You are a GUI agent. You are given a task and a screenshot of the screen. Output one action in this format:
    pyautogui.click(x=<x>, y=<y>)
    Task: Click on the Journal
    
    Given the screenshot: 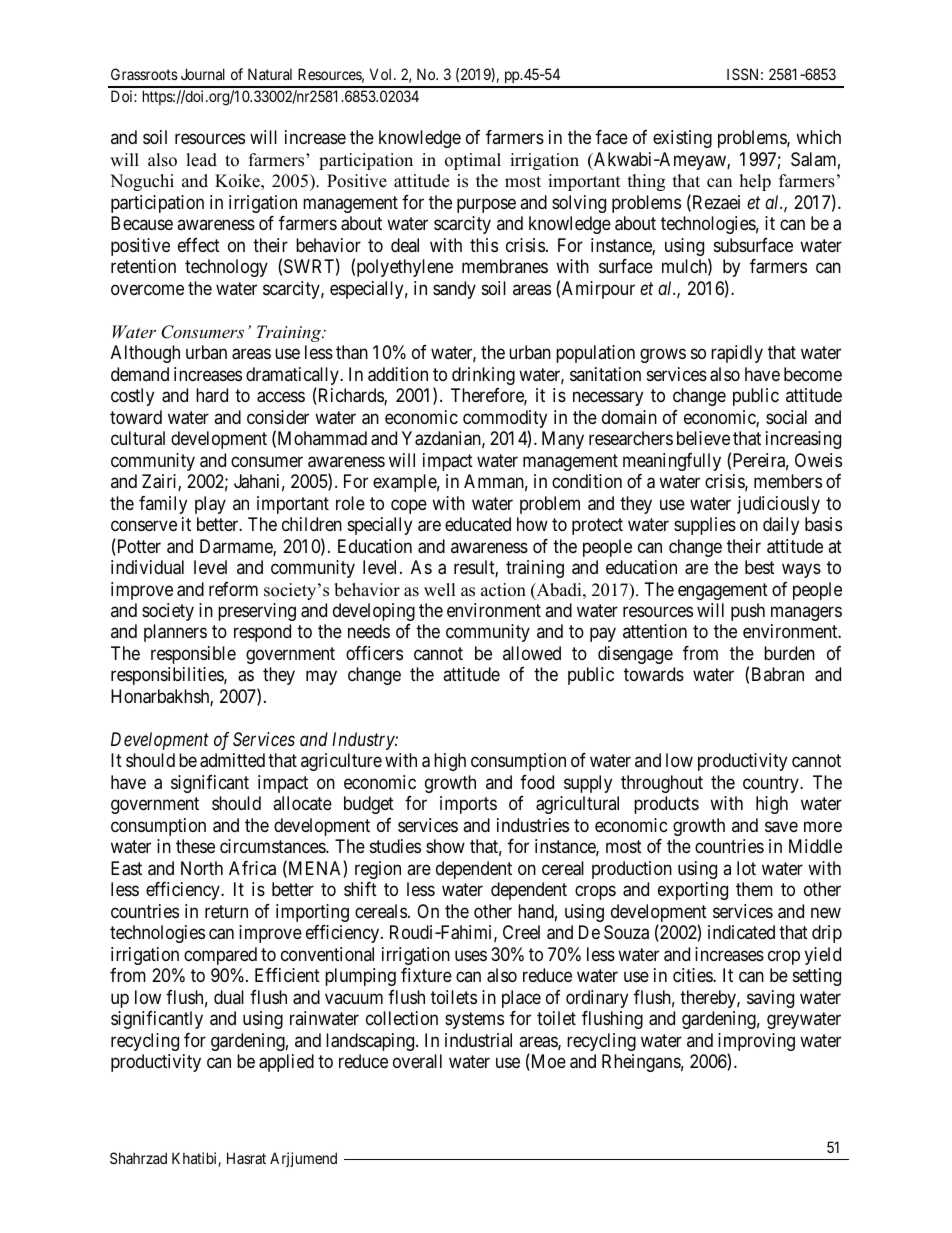 What is the action you would take?
    pyautogui.click(x=203, y=74)
